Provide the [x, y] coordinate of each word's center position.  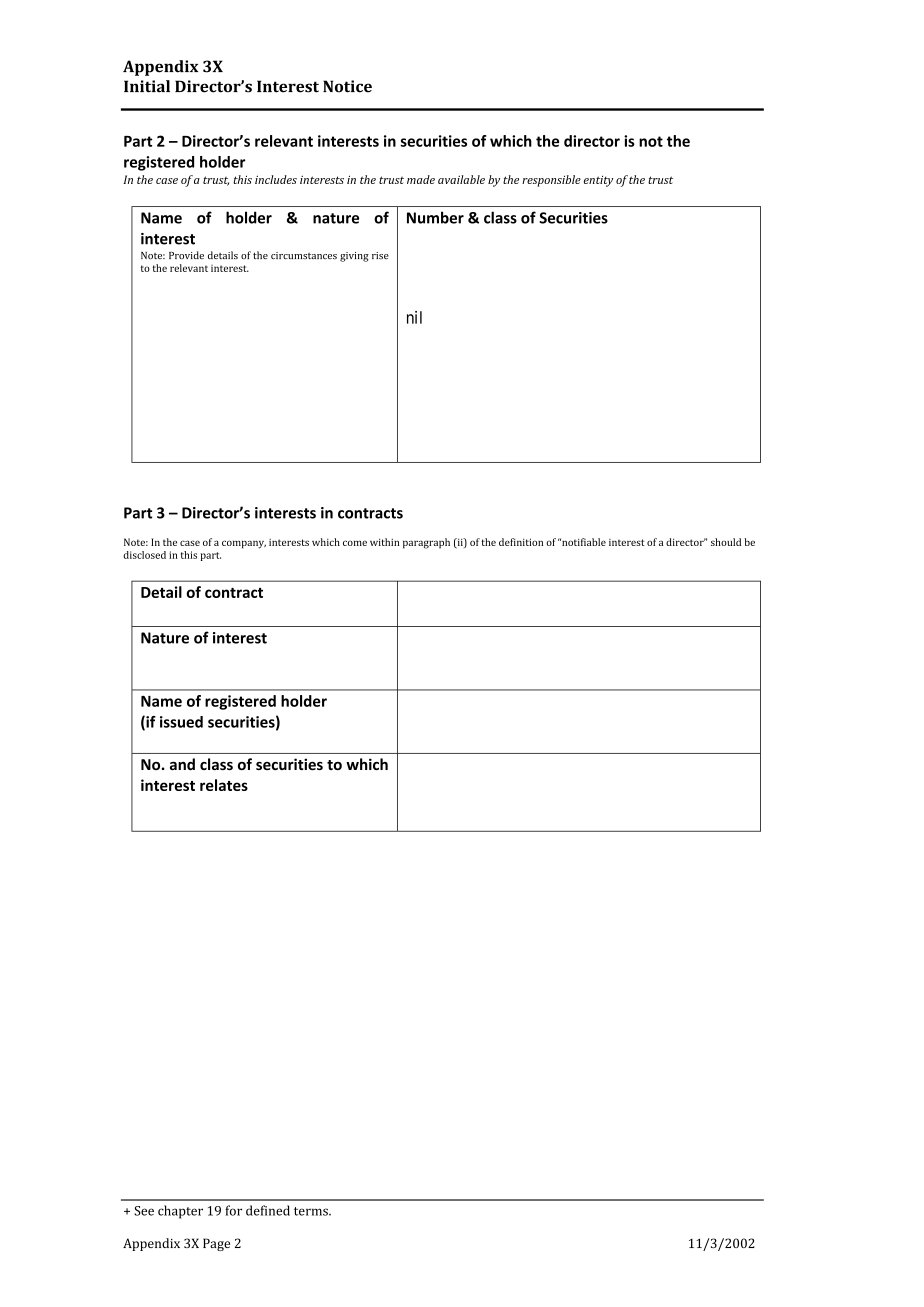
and [182, 764]
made [421, 179]
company [244, 544]
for [233, 1210]
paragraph [426, 543]
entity [598, 181]
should [726, 542]
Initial [147, 86]
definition [521, 542]
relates [224, 785]
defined [268, 1210]
